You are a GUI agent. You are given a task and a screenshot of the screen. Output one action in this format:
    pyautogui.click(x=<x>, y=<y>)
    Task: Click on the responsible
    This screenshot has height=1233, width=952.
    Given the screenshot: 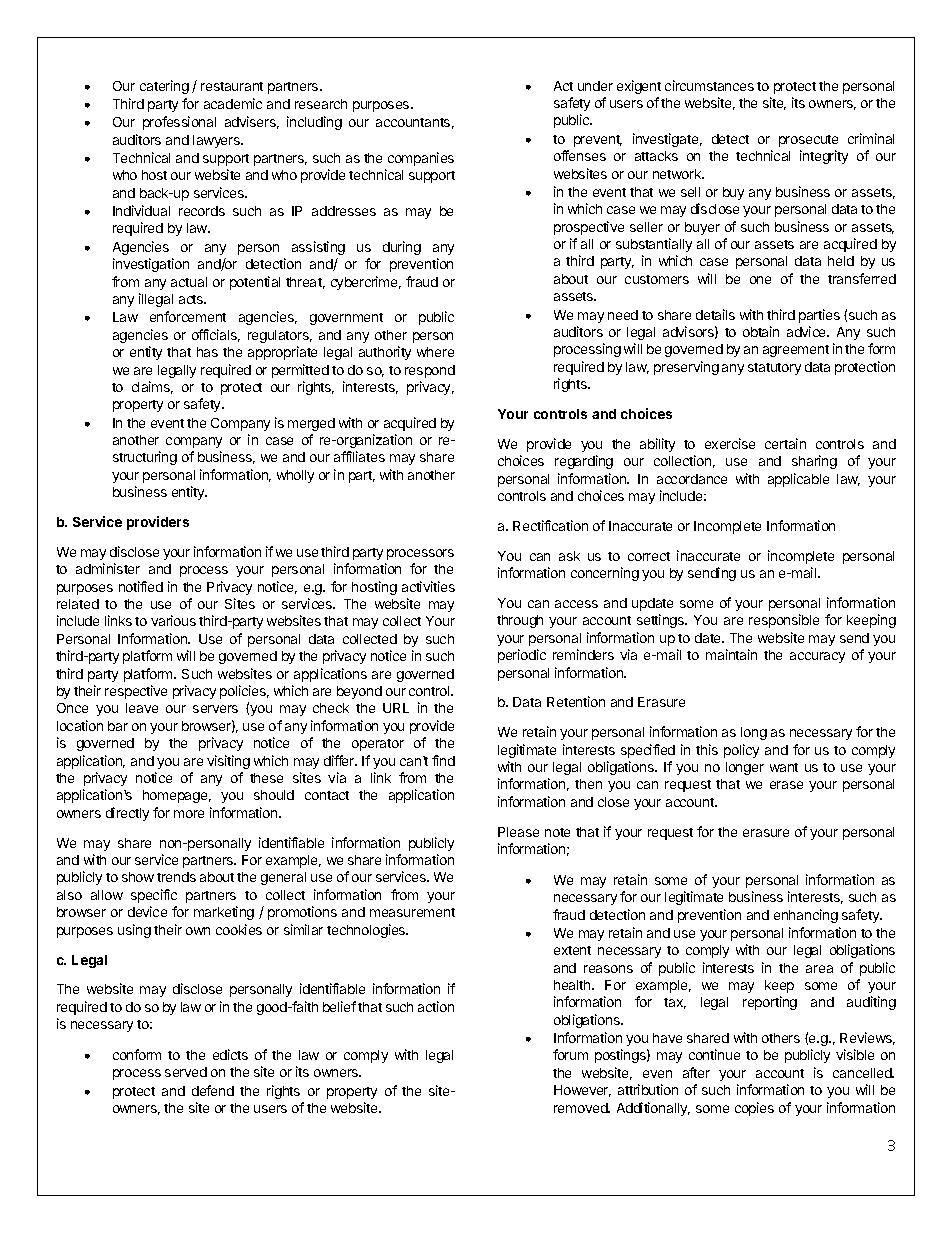 What is the action you would take?
    pyautogui.click(x=784, y=621)
